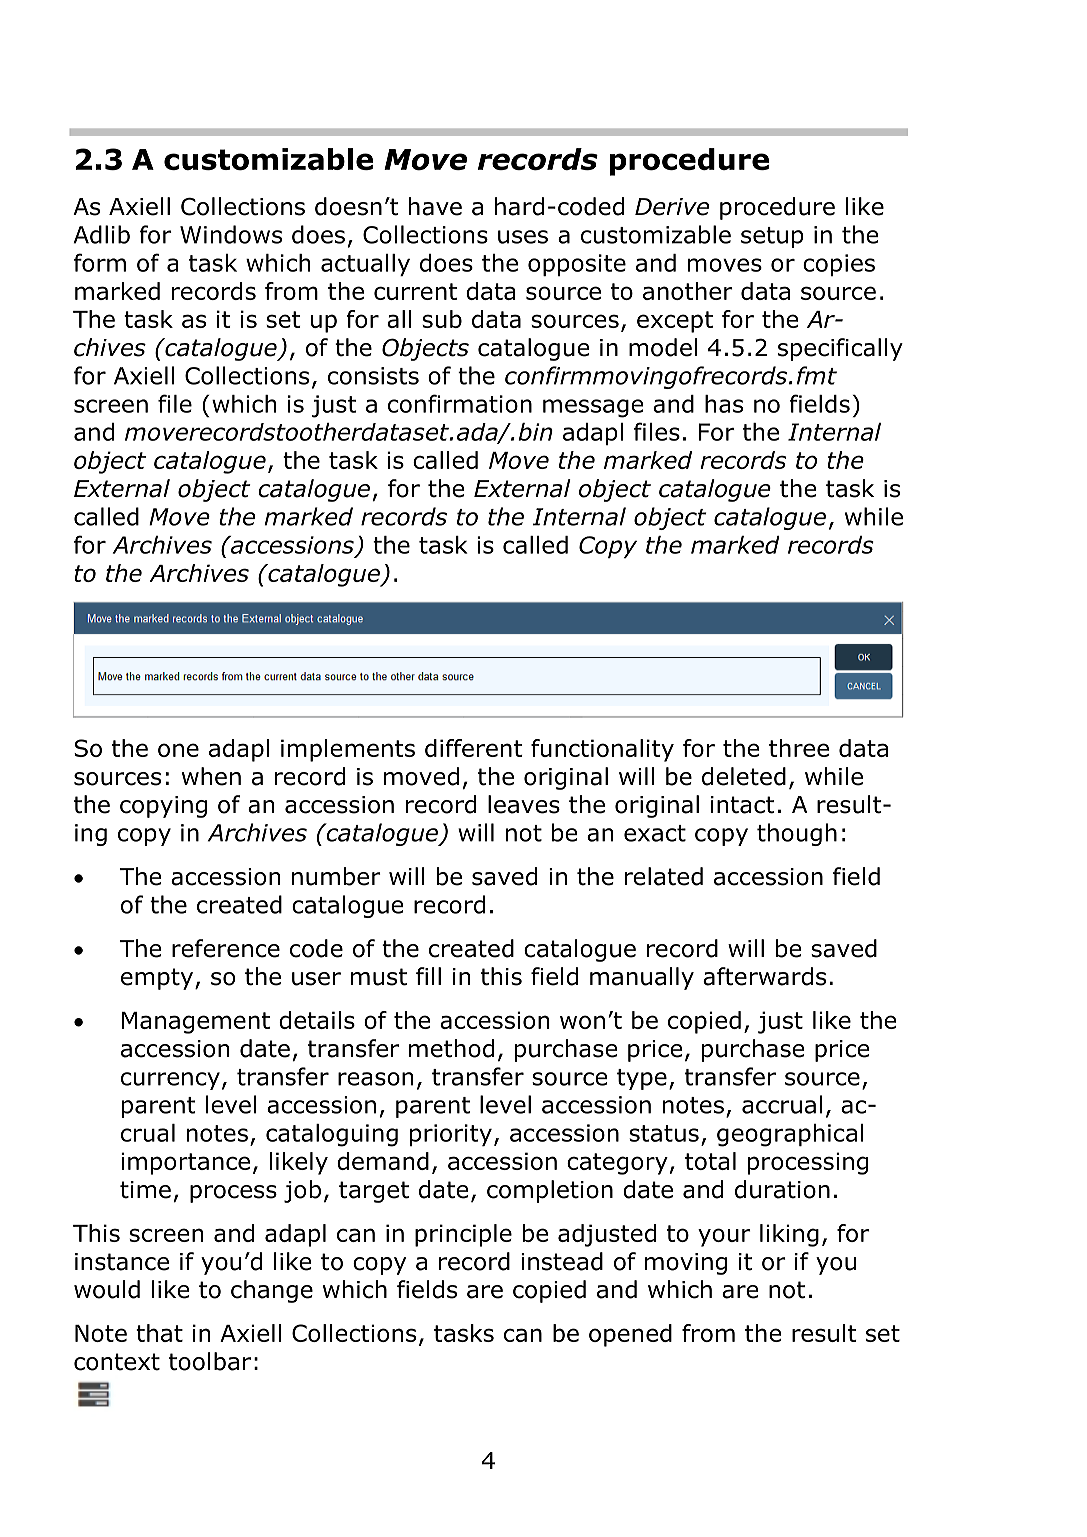 The height and width of the screenshot is (1537, 1087). Describe the element at coordinates (772, 237) in the screenshot. I see `setup` at that location.
